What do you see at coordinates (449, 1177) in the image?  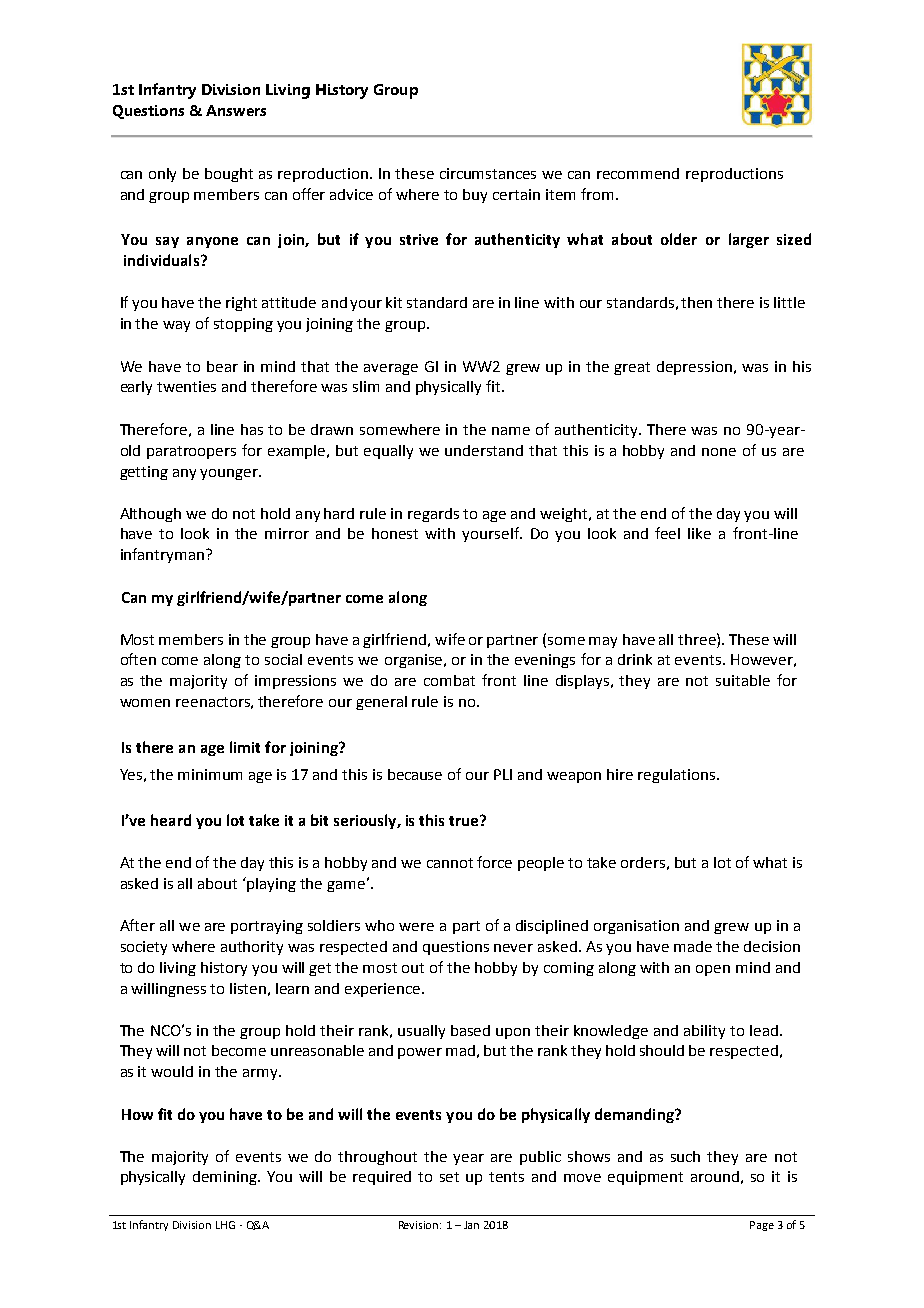 I see `set` at bounding box center [449, 1177].
